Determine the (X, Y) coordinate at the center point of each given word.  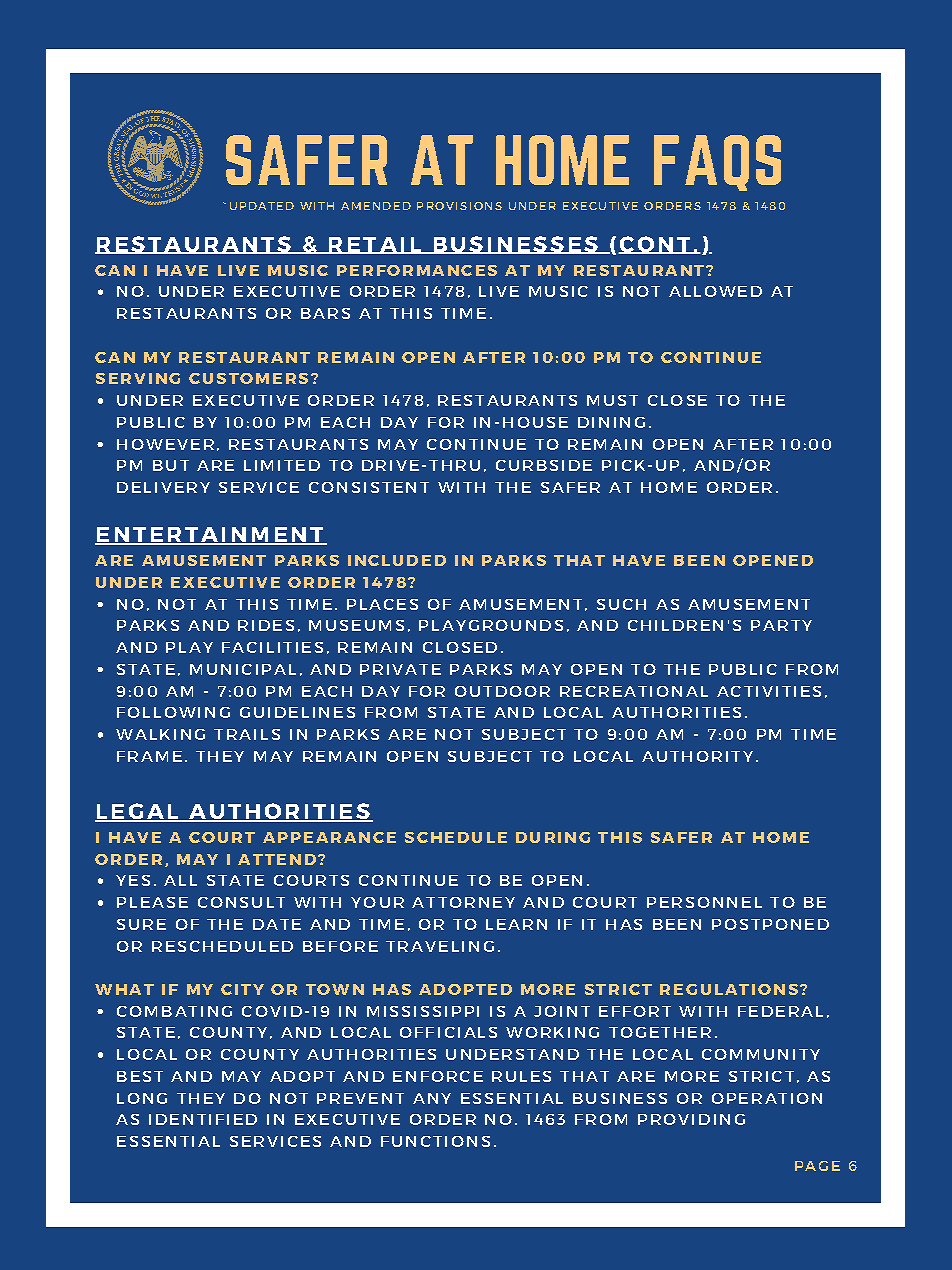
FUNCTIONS (435, 1141)
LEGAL (138, 812)
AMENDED (376, 206)
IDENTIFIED (203, 1119)
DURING (553, 837)
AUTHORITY (697, 756)
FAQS (717, 163)
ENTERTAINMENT (210, 536)
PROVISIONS (459, 206)
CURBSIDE (544, 465)
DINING (611, 422)
